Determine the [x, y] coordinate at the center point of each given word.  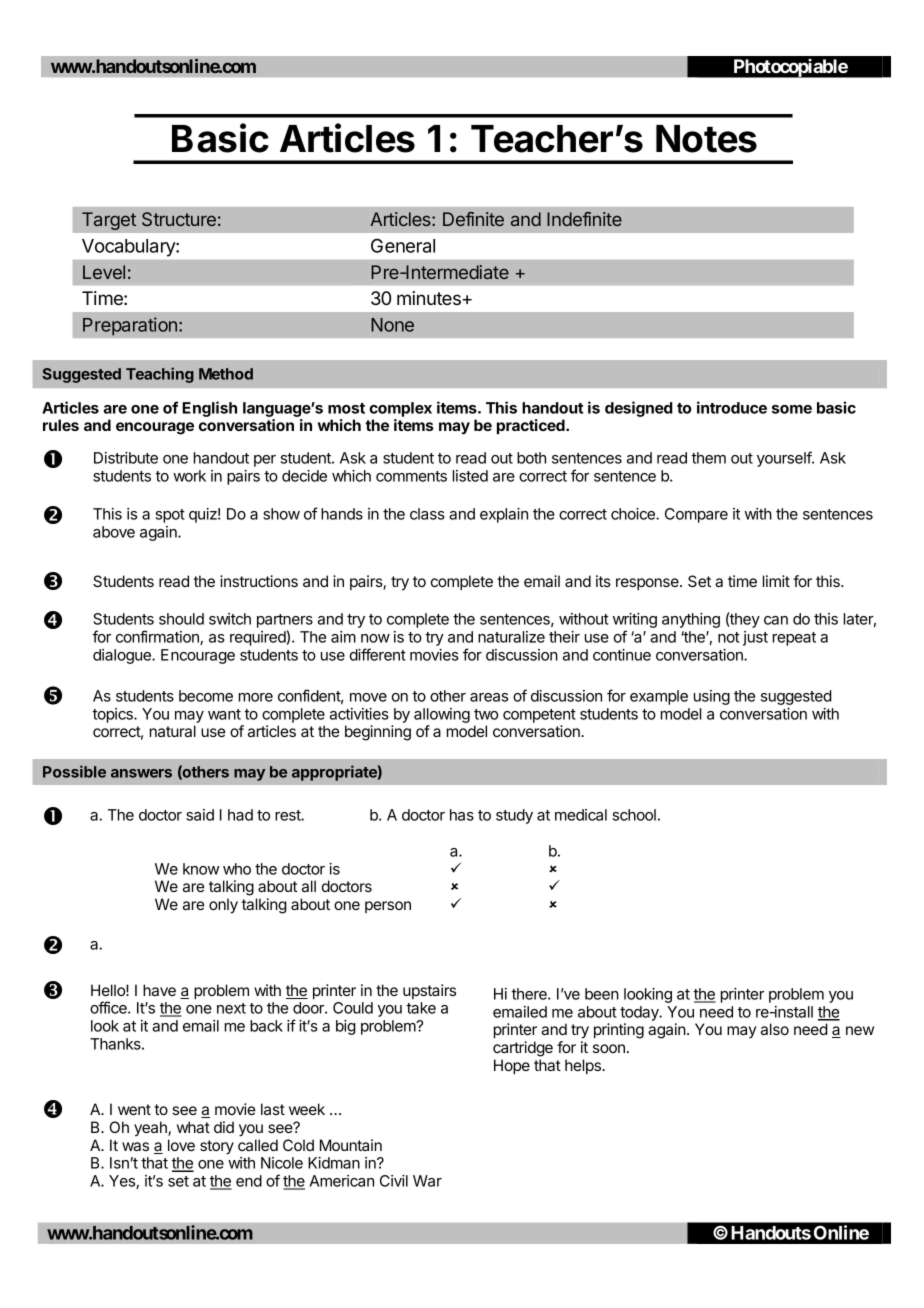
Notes [706, 139]
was [135, 1146]
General [403, 245]
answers [141, 773]
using [712, 697]
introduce [732, 407]
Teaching [160, 375]
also [775, 1029]
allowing [442, 717]
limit [776, 581]
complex [400, 409]
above [114, 532]
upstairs [429, 991]
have [159, 990]
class [427, 514]
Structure [179, 219]
